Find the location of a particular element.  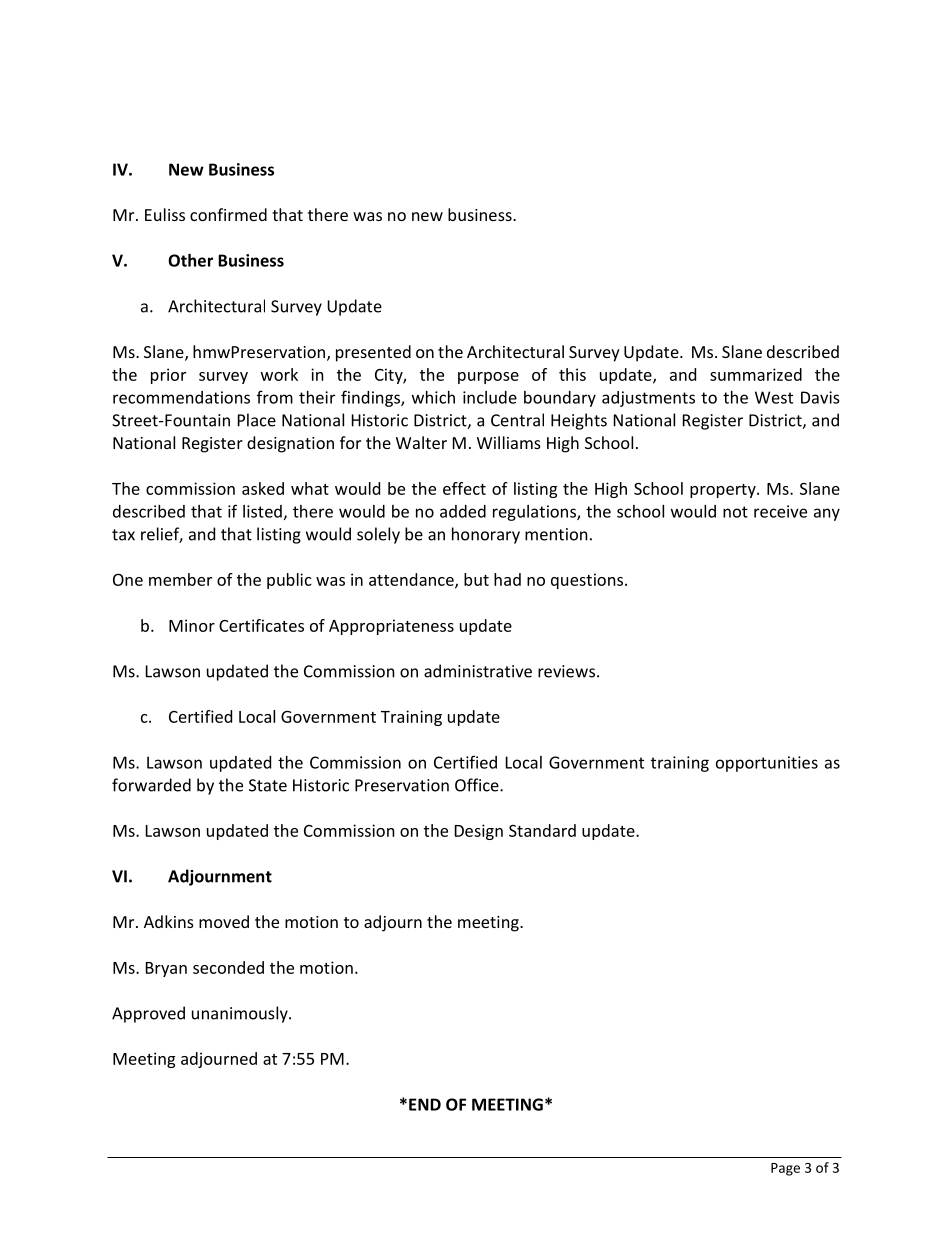

presented is located at coordinates (373, 353).
